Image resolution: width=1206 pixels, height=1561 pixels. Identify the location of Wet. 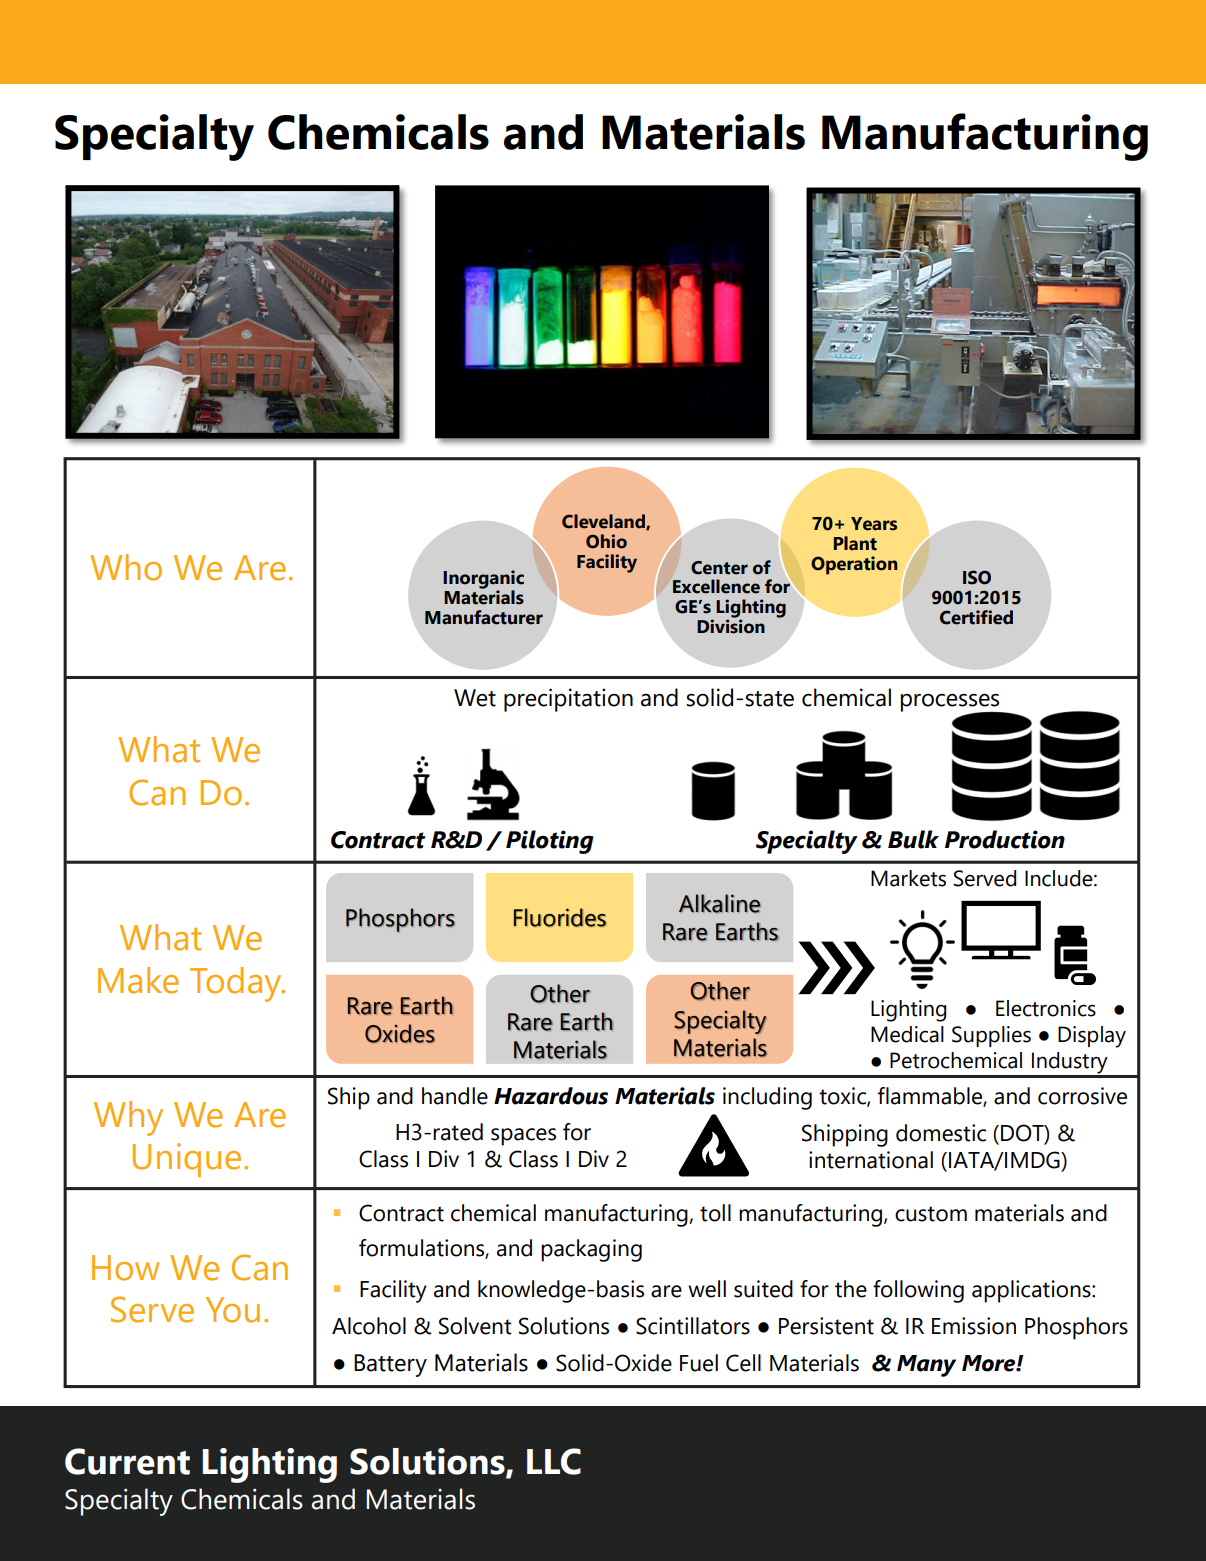
(475, 698).
